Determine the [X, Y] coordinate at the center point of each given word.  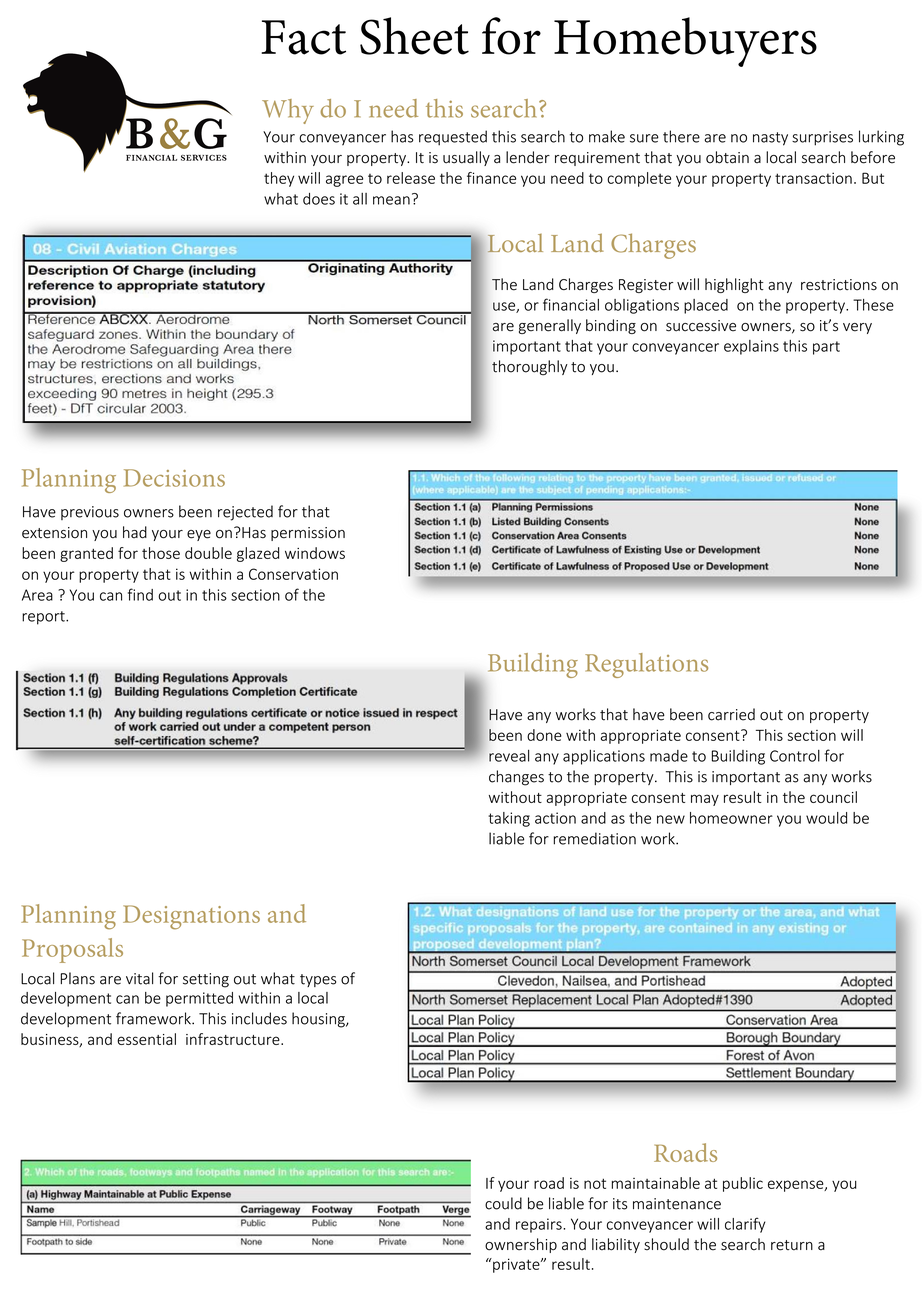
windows [315, 553]
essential [146, 1039]
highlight [734, 285]
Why [288, 111]
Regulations [646, 665]
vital [139, 978]
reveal [509, 756]
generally [550, 326]
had [135, 532]
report [44, 618]
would [826, 818]
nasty [770, 139]
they [279, 179]
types [318, 980]
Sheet [414, 36]
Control [795, 756]
